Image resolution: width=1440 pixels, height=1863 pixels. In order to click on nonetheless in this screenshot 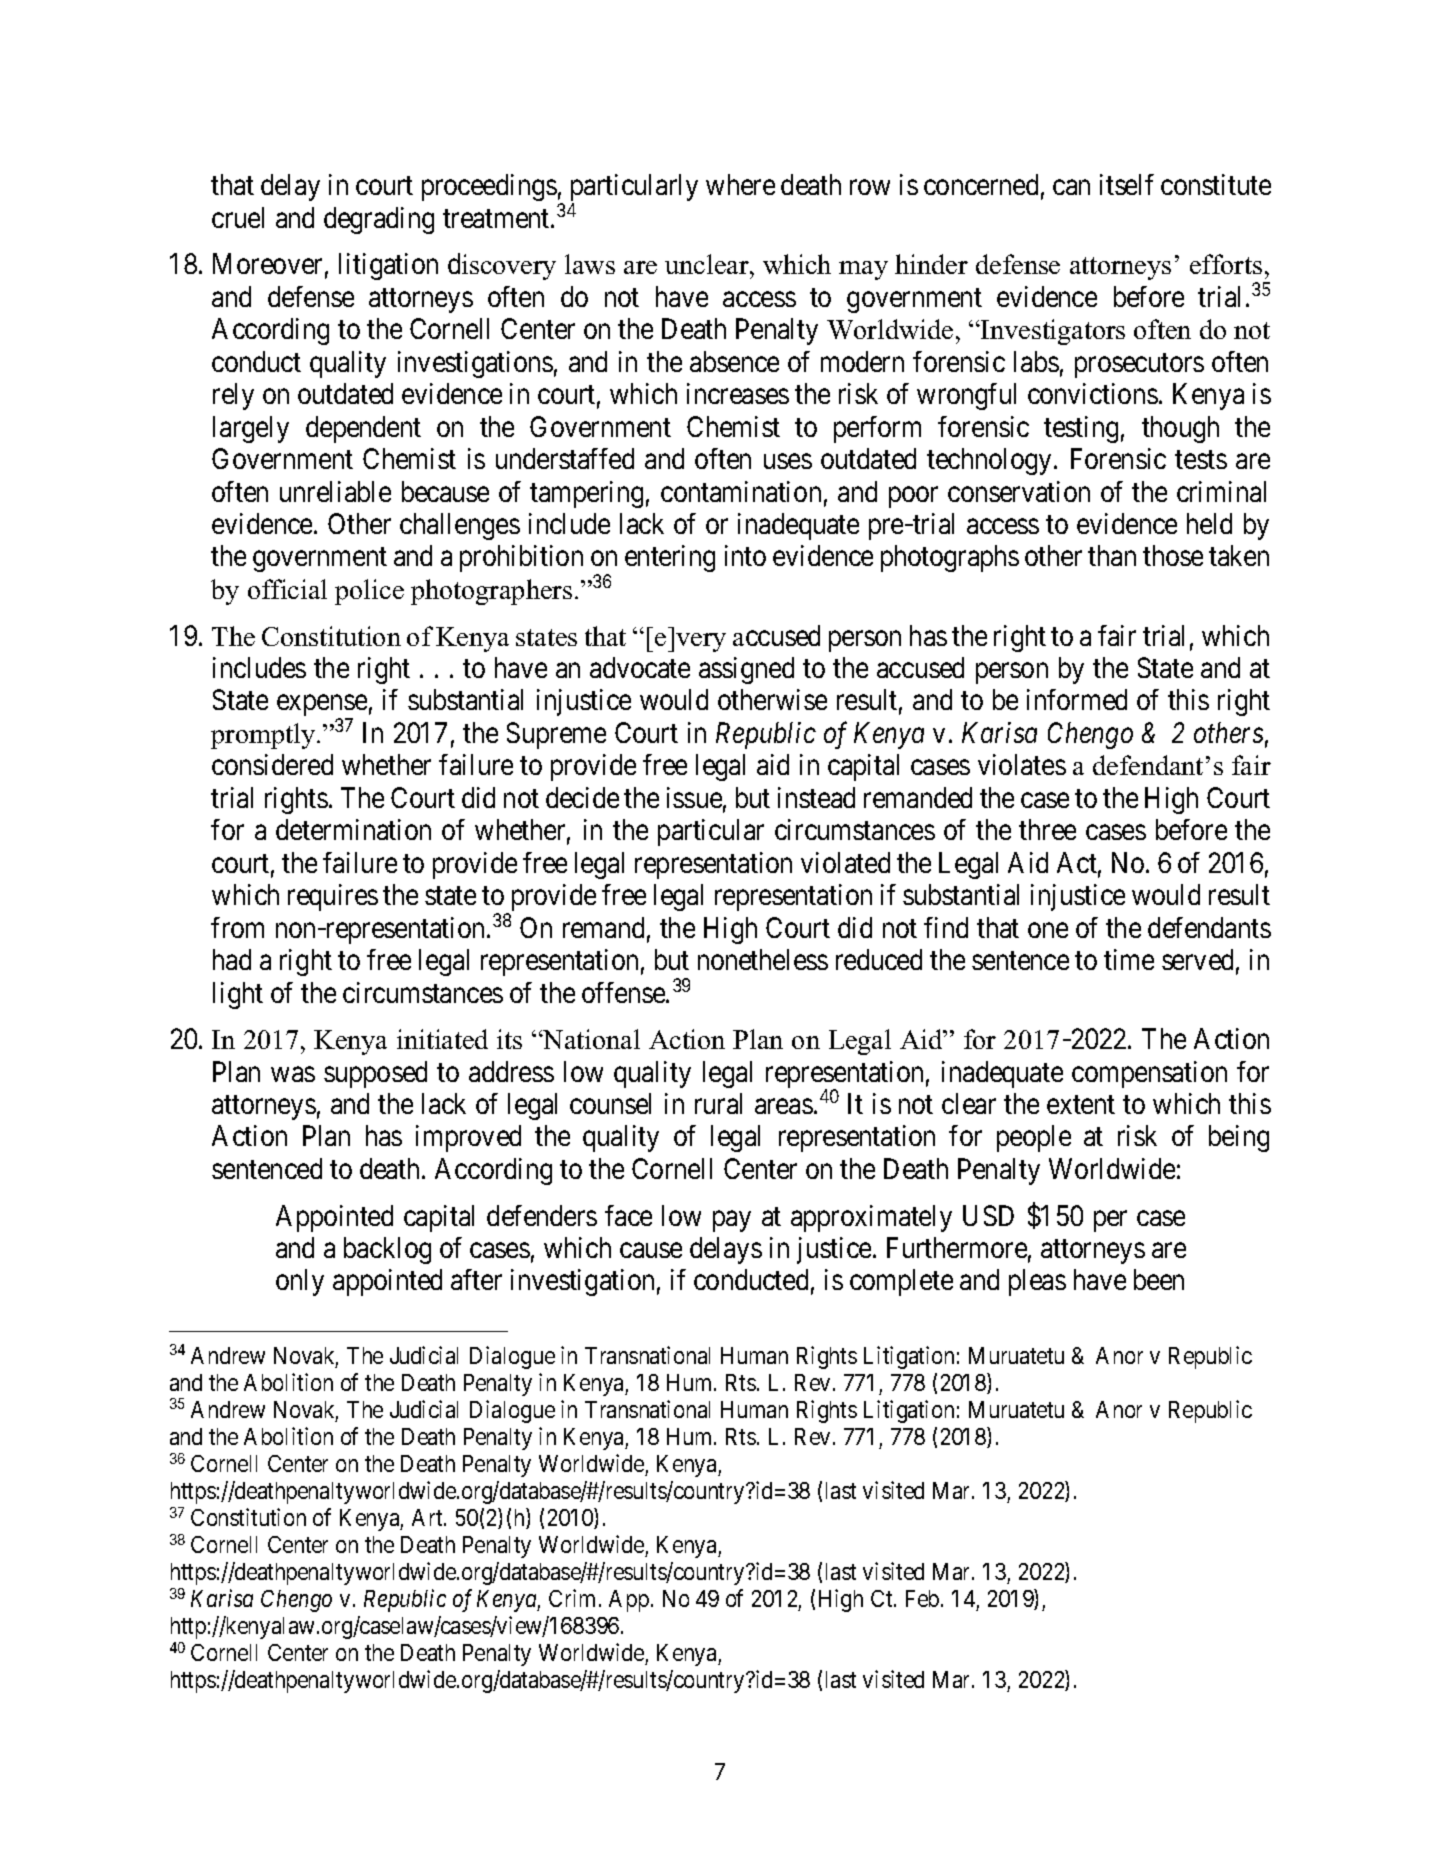, I will do `click(763, 959)`.
